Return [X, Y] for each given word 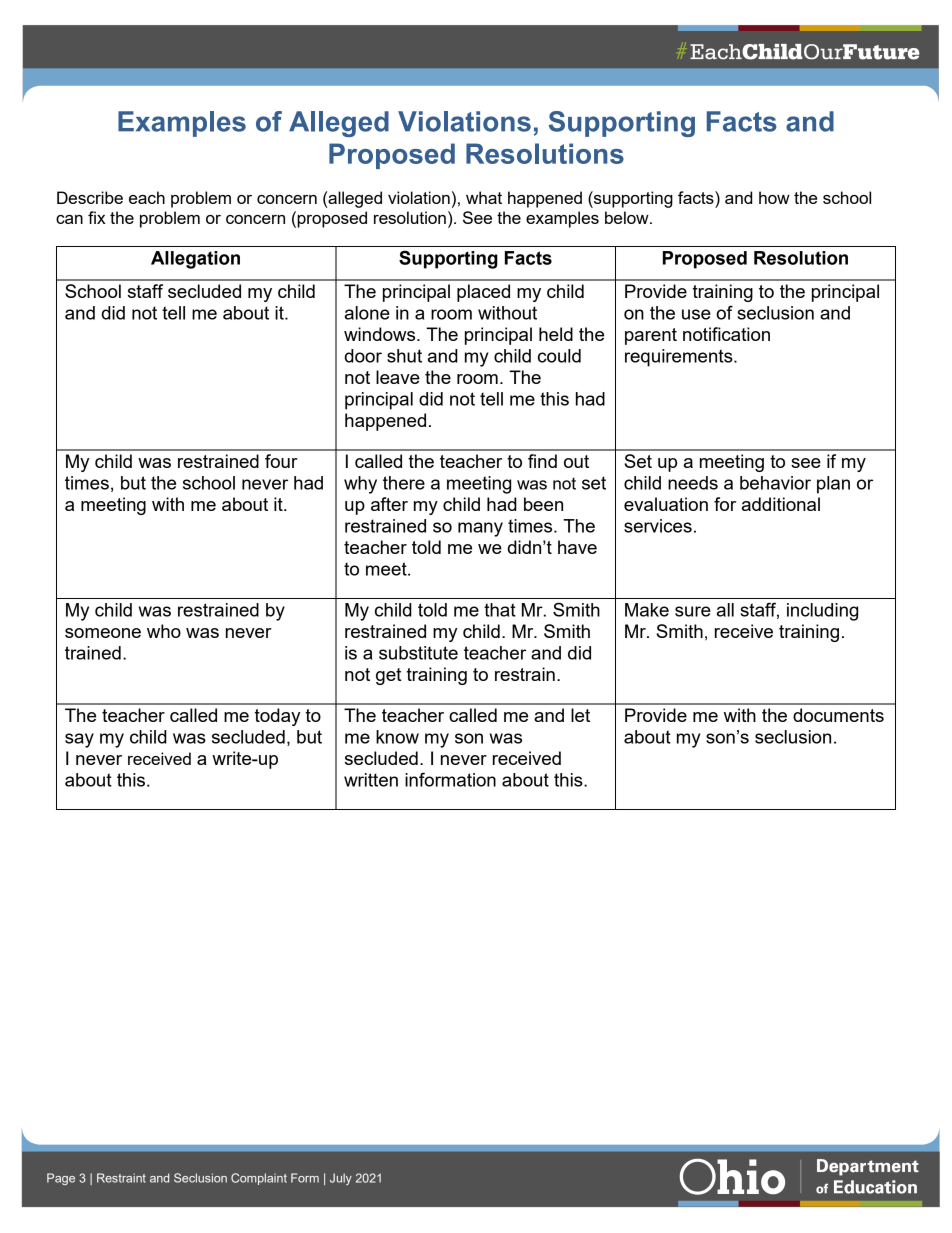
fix [96, 217]
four [281, 461]
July [341, 1179]
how [774, 197]
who [164, 631]
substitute [418, 653]
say [79, 740]
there [404, 483]
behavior [775, 483]
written [371, 780]
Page [61, 1179]
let [580, 715]
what [484, 197]
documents [838, 715]
